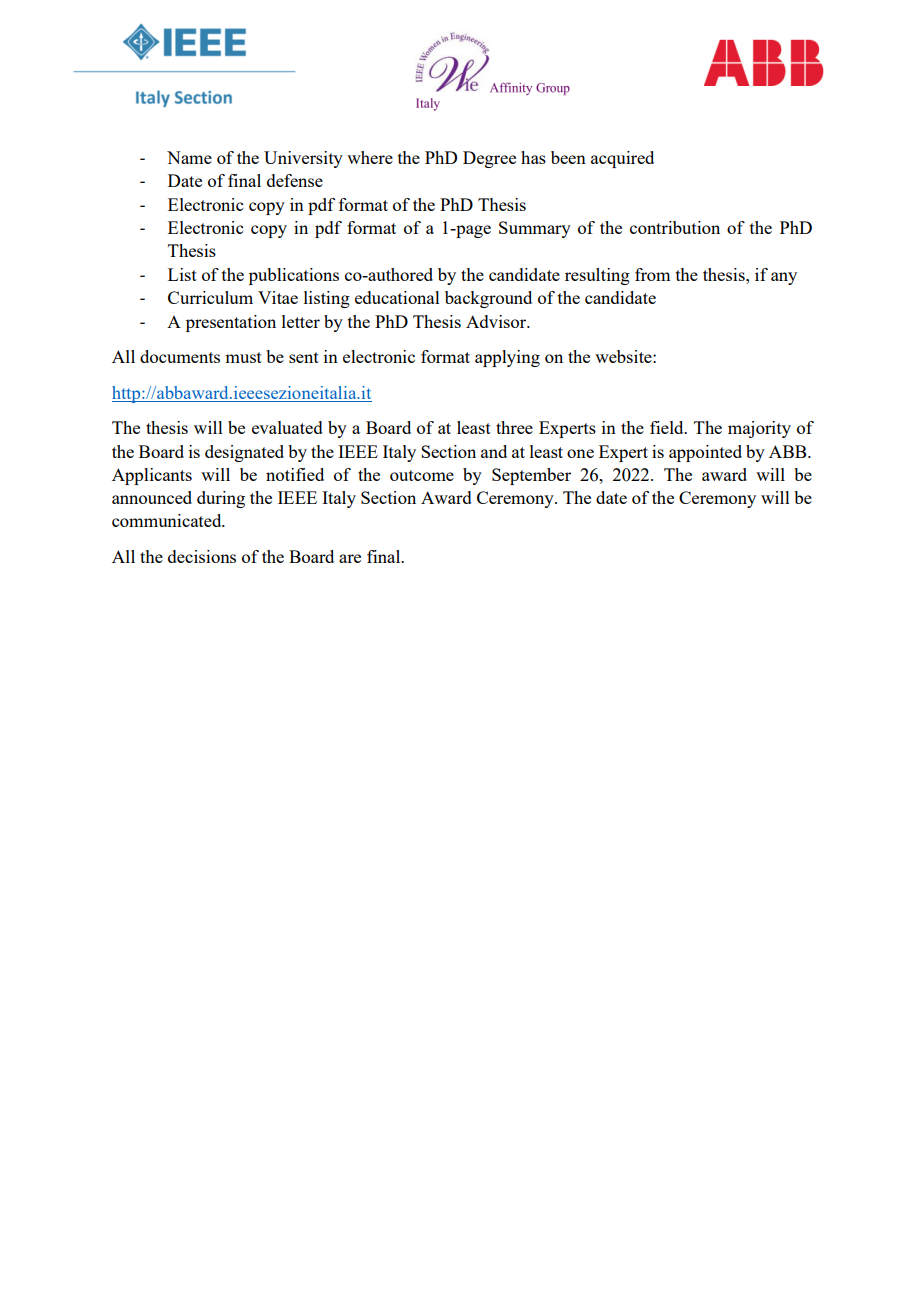  Describe the element at coordinates (489, 159) in the document. I see `Degree` at that location.
